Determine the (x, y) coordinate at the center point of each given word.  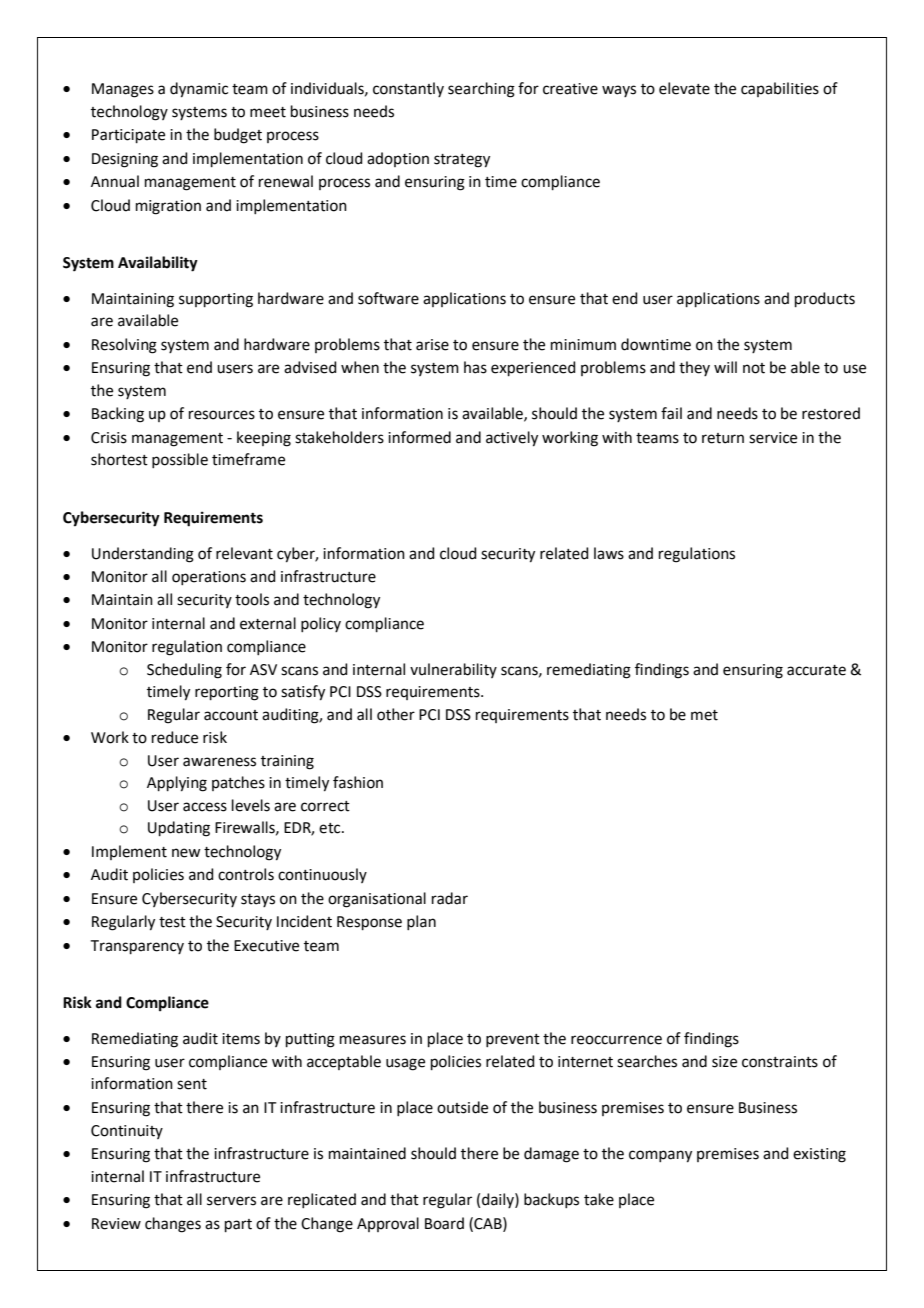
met (704, 715)
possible (180, 460)
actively (512, 439)
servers (231, 1201)
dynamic (199, 90)
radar (450, 898)
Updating (179, 829)
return (723, 438)
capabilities (780, 89)
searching (481, 90)
